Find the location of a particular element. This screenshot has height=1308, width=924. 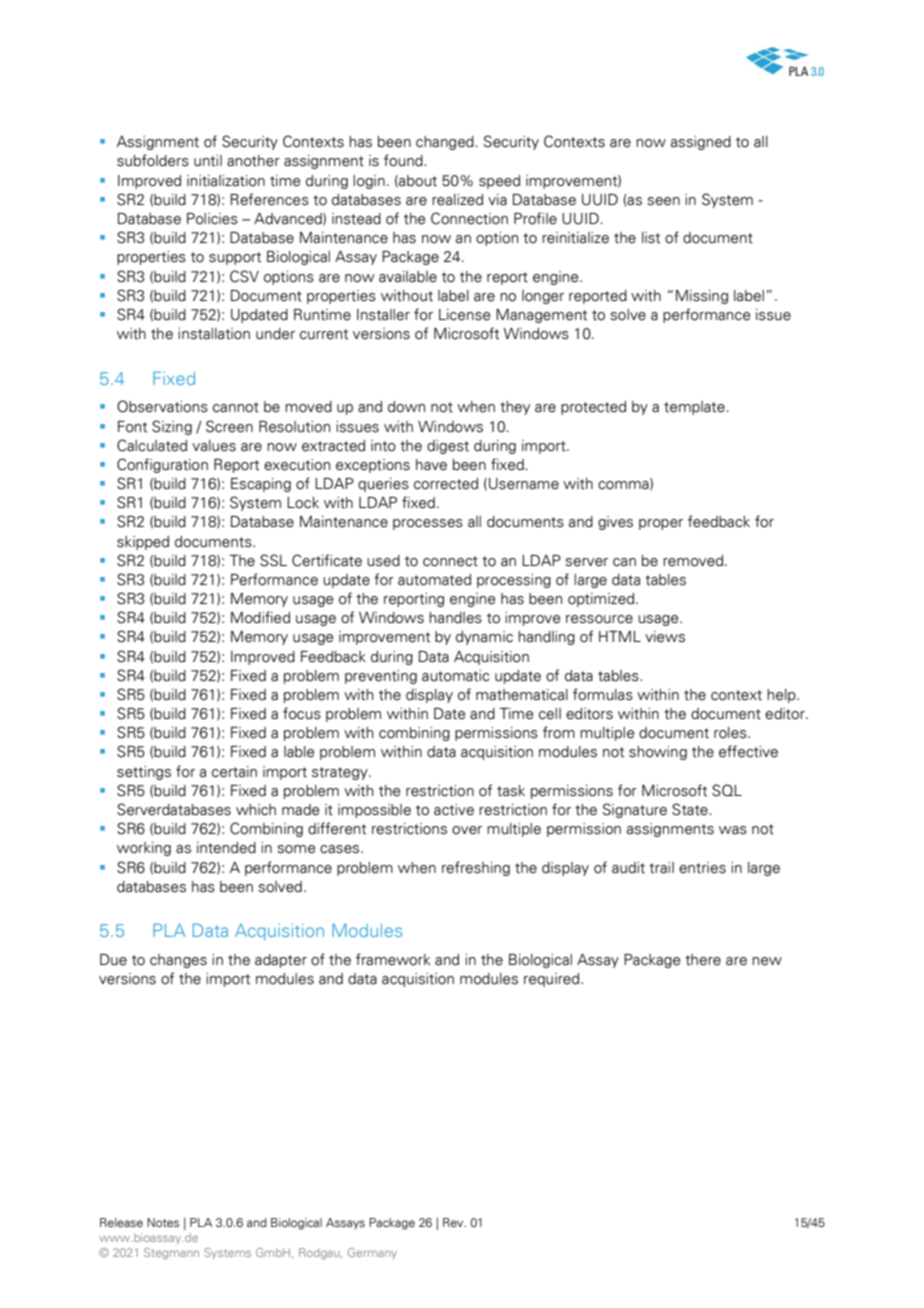

assigned is located at coordinates (701, 143).
